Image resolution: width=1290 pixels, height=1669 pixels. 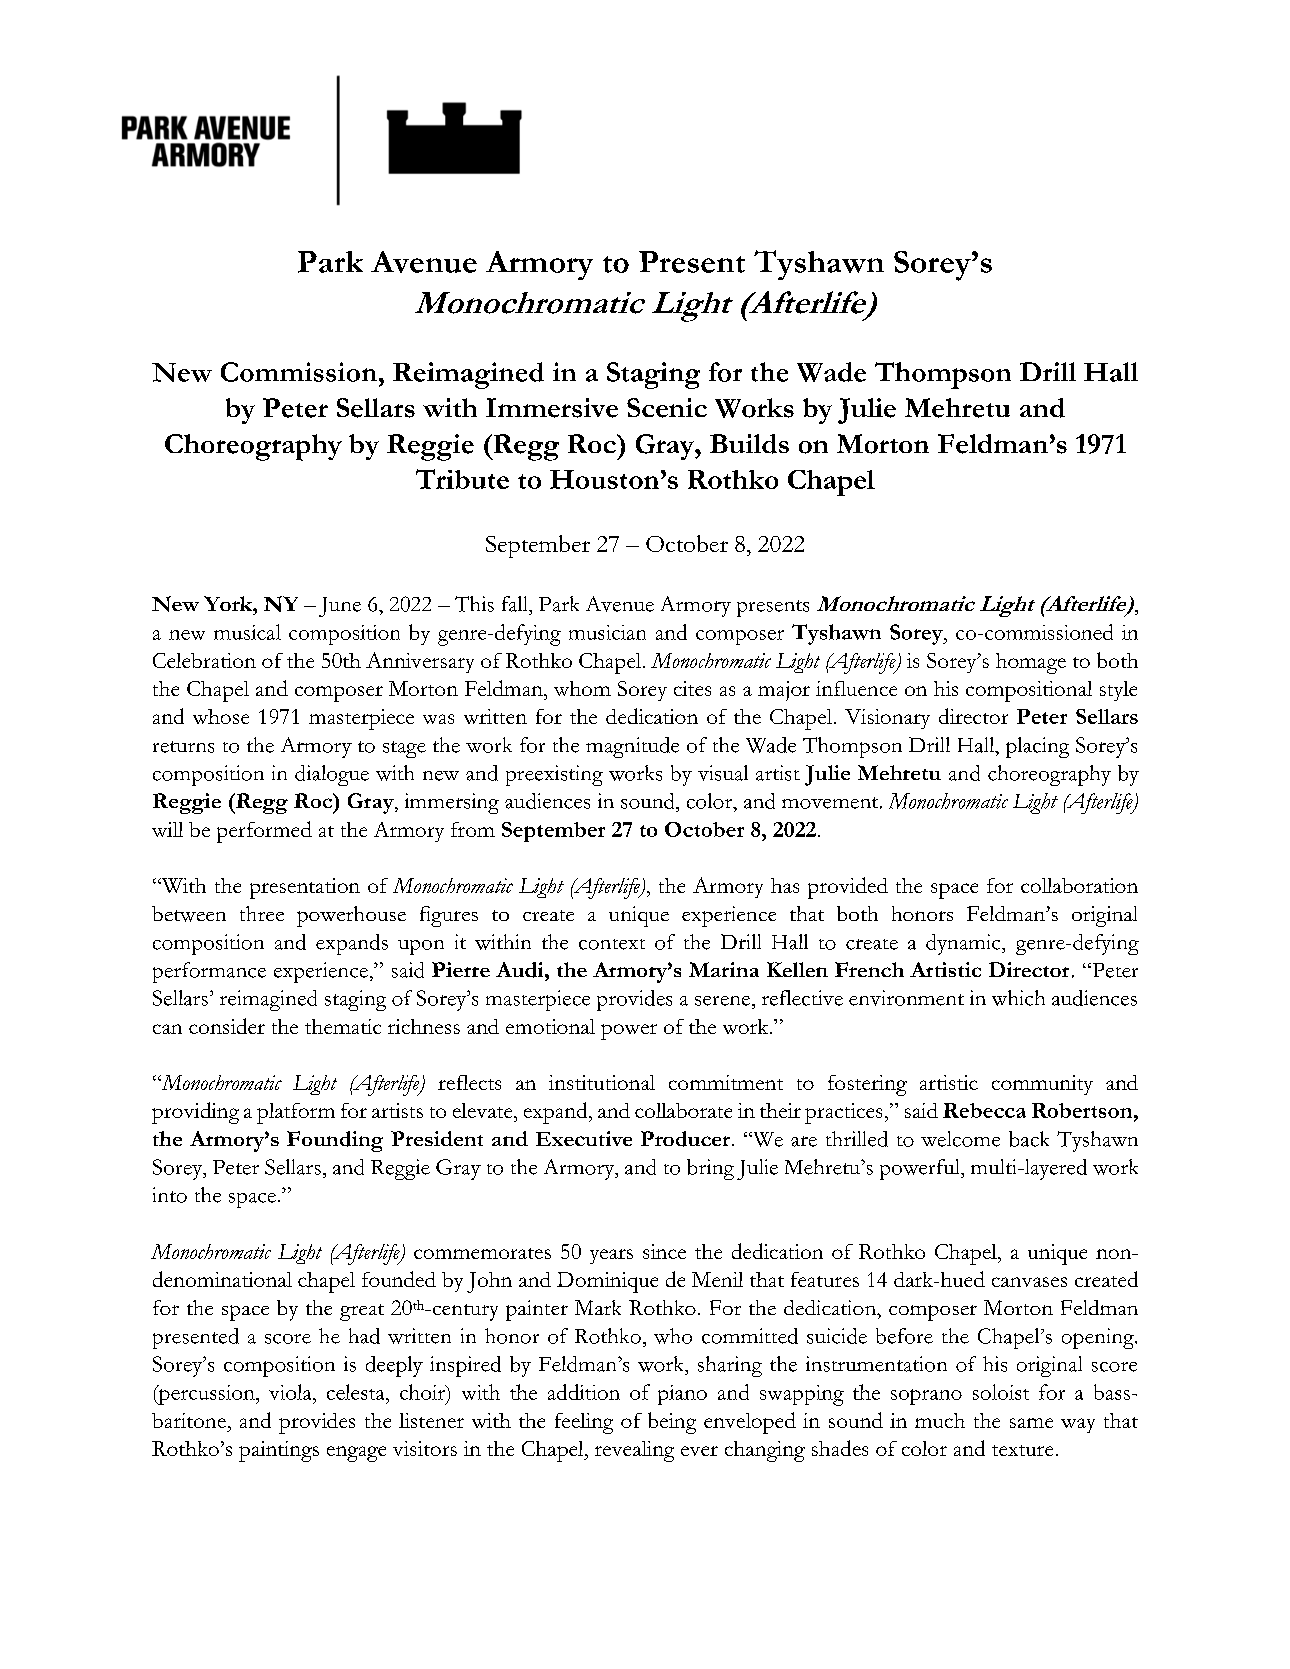 I want to click on dynamic, so click(x=964, y=944).
